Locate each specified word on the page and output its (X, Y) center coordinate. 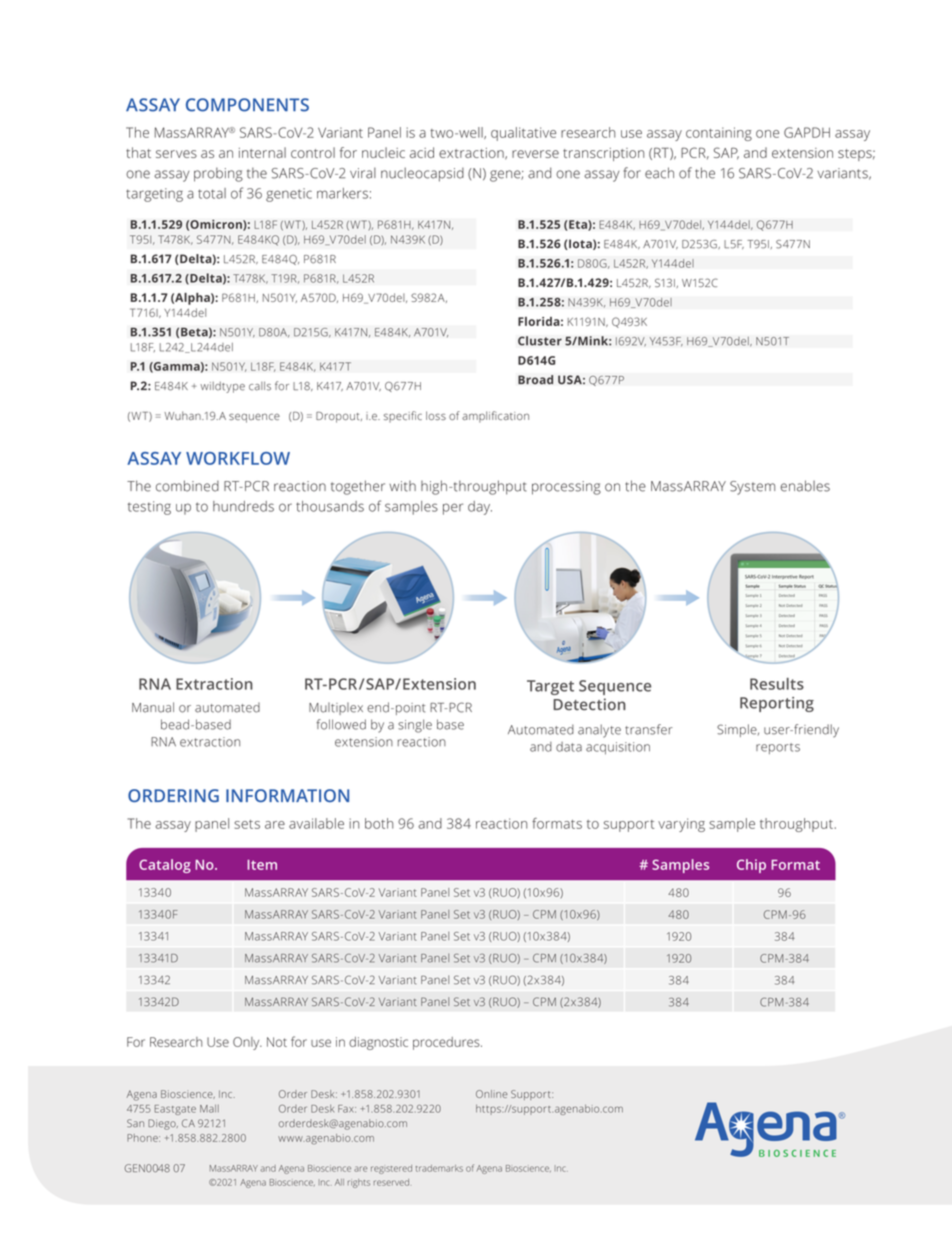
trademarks (439, 1168)
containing (719, 134)
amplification (495, 417)
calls (260, 386)
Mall (209, 1108)
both (379, 823)
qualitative (523, 134)
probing (218, 174)
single (415, 726)
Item (262, 865)
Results (777, 684)
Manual (153, 707)
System (752, 488)
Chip (751, 866)
